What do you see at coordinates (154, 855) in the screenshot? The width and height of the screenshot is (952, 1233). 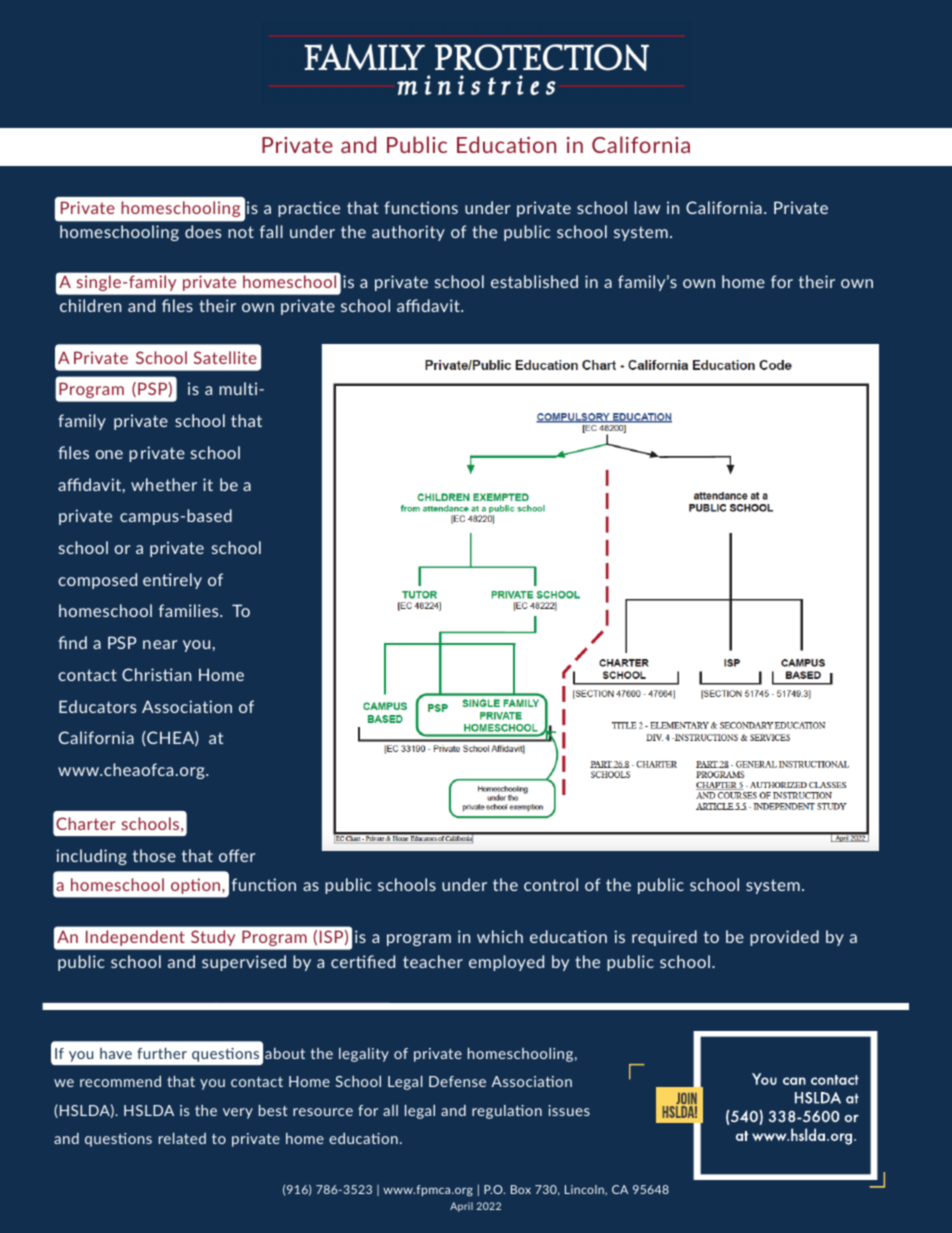 I see `those` at bounding box center [154, 855].
